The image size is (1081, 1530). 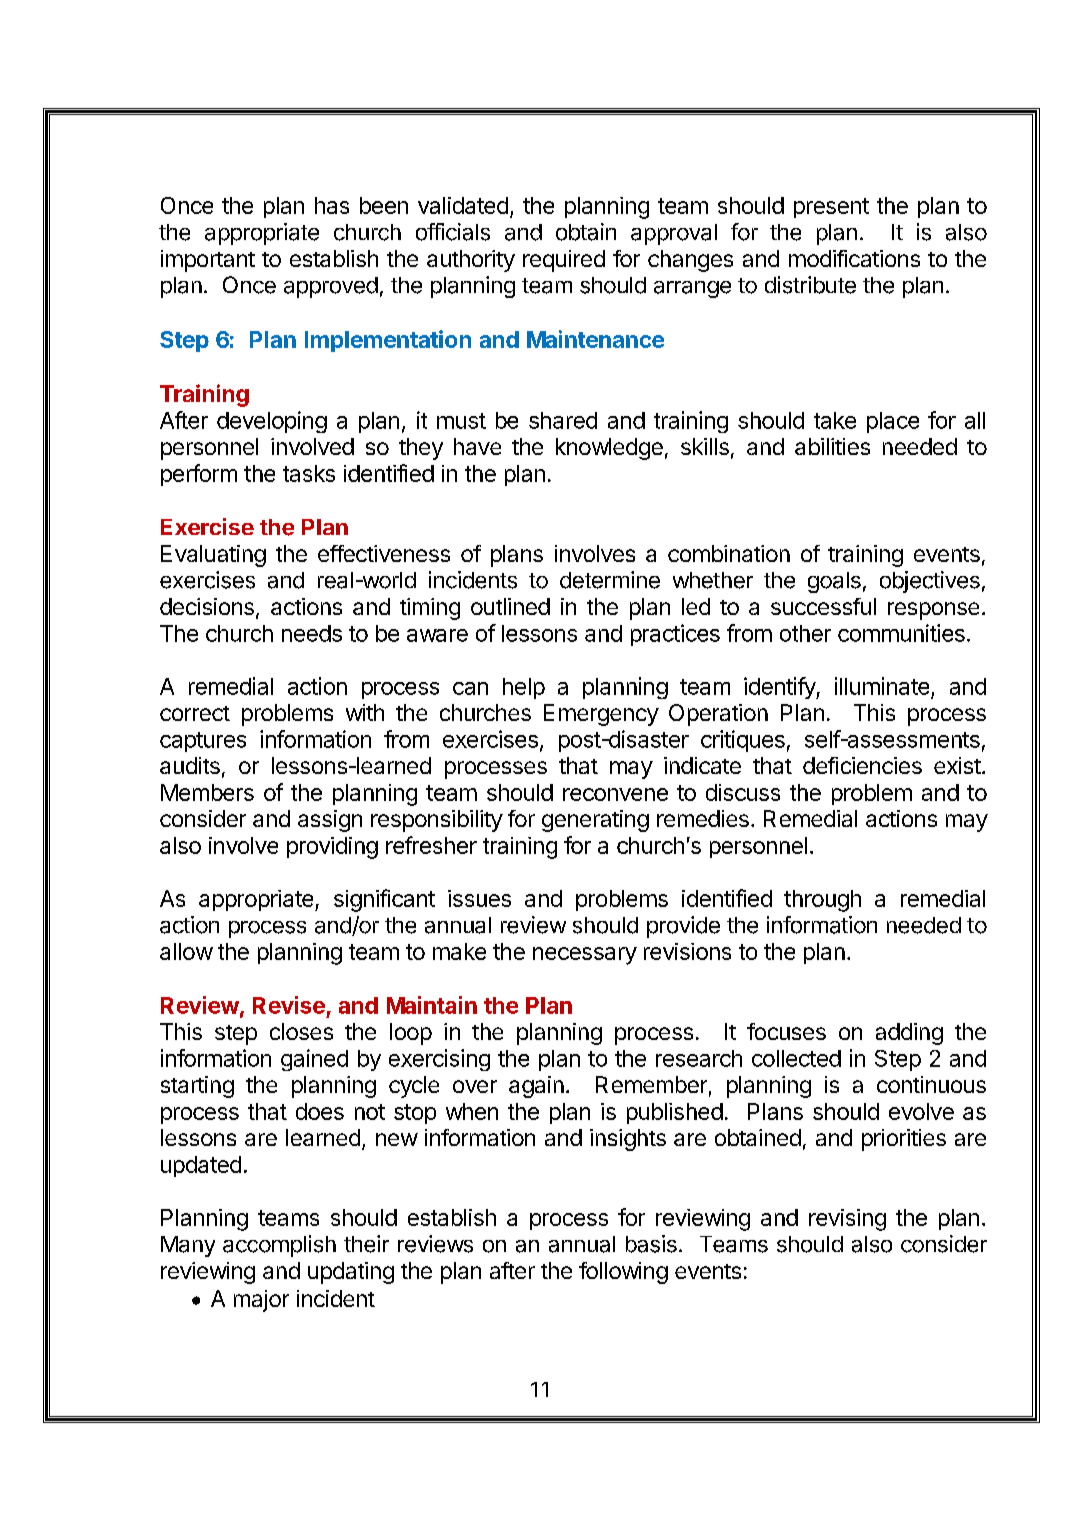 I want to click on required, so click(x=564, y=261).
